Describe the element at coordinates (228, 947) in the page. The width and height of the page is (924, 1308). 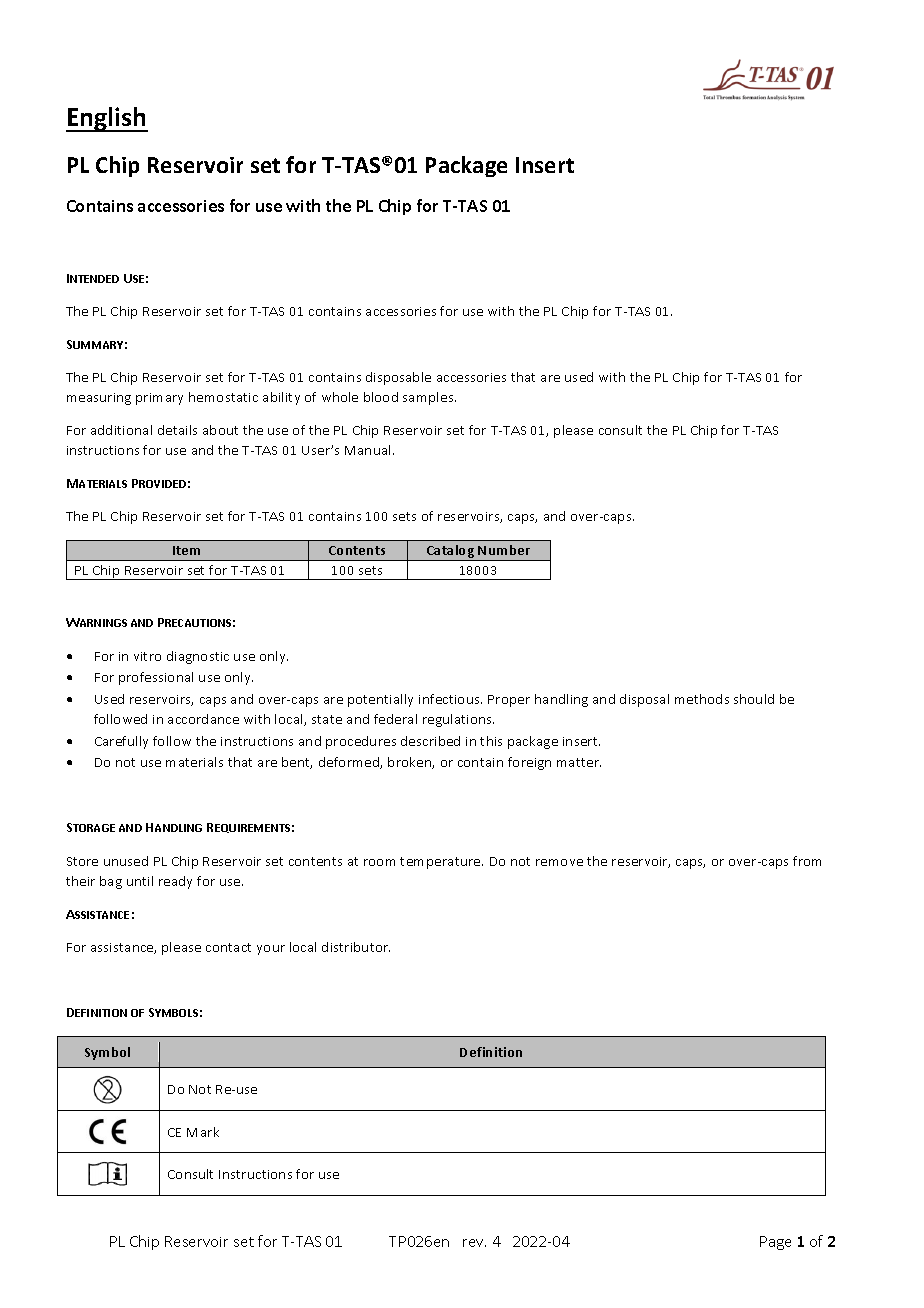
I see `contact` at that location.
